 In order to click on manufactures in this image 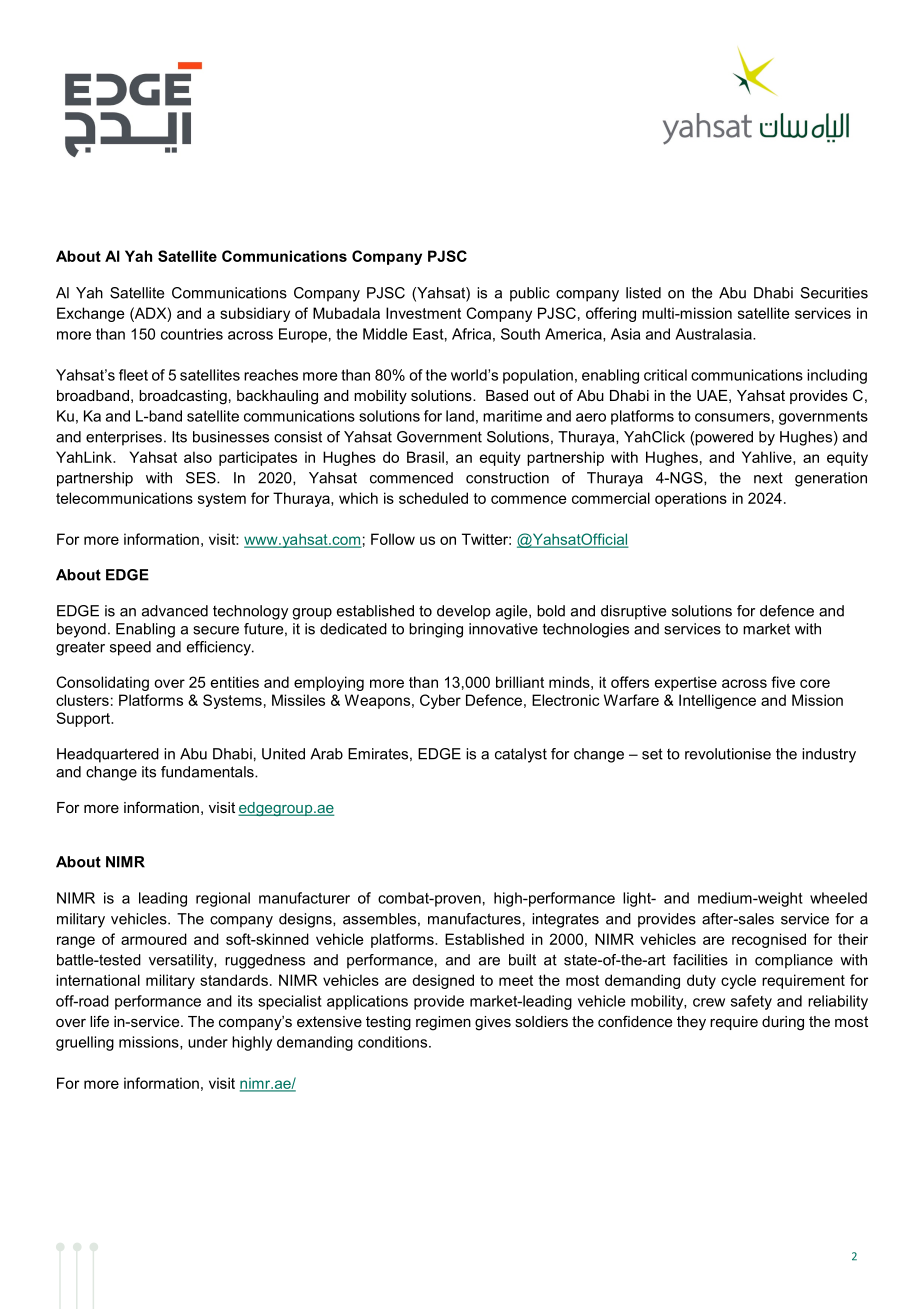, I will do `click(474, 919)`.
